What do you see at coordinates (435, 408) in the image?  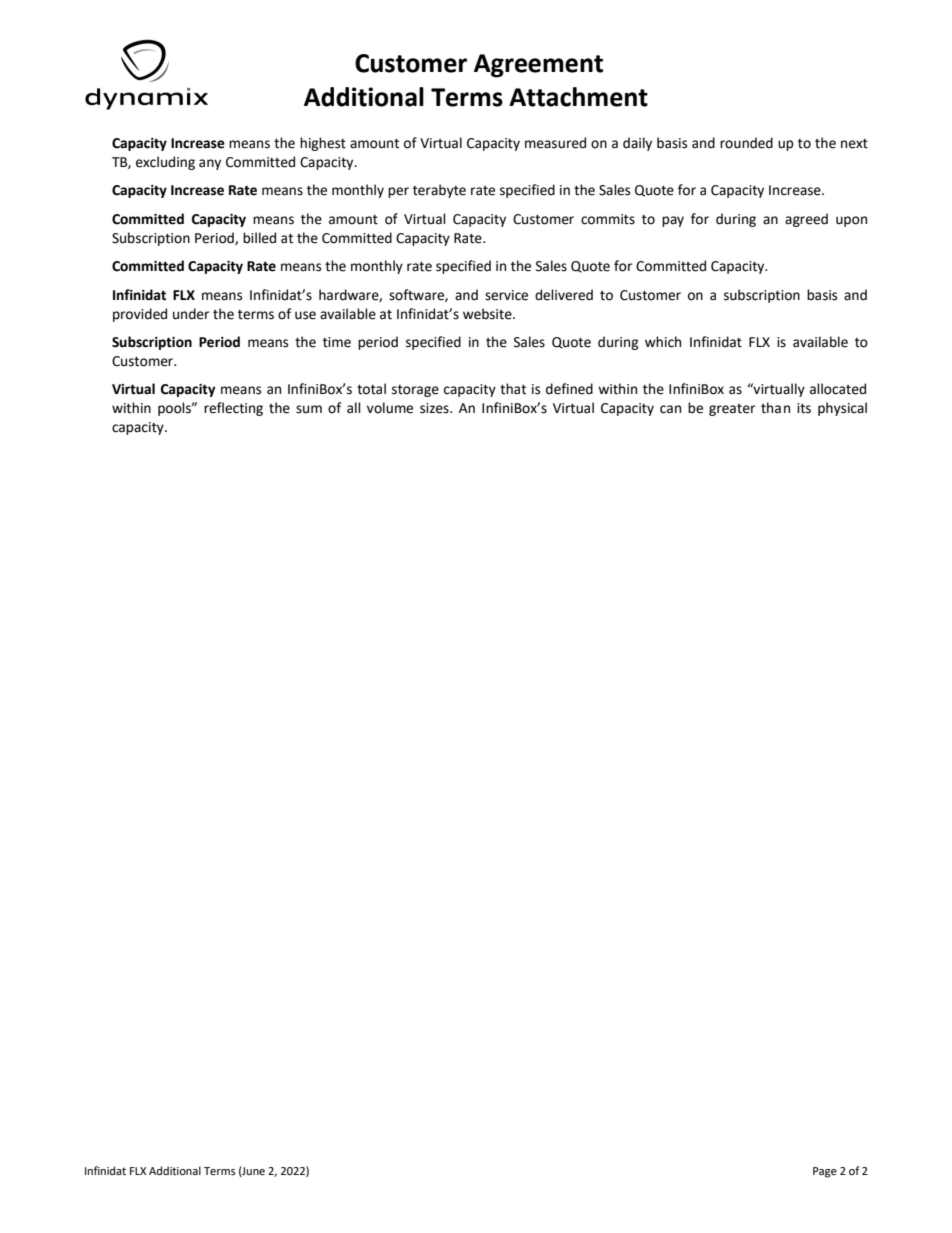 I see `sizes` at bounding box center [435, 408].
